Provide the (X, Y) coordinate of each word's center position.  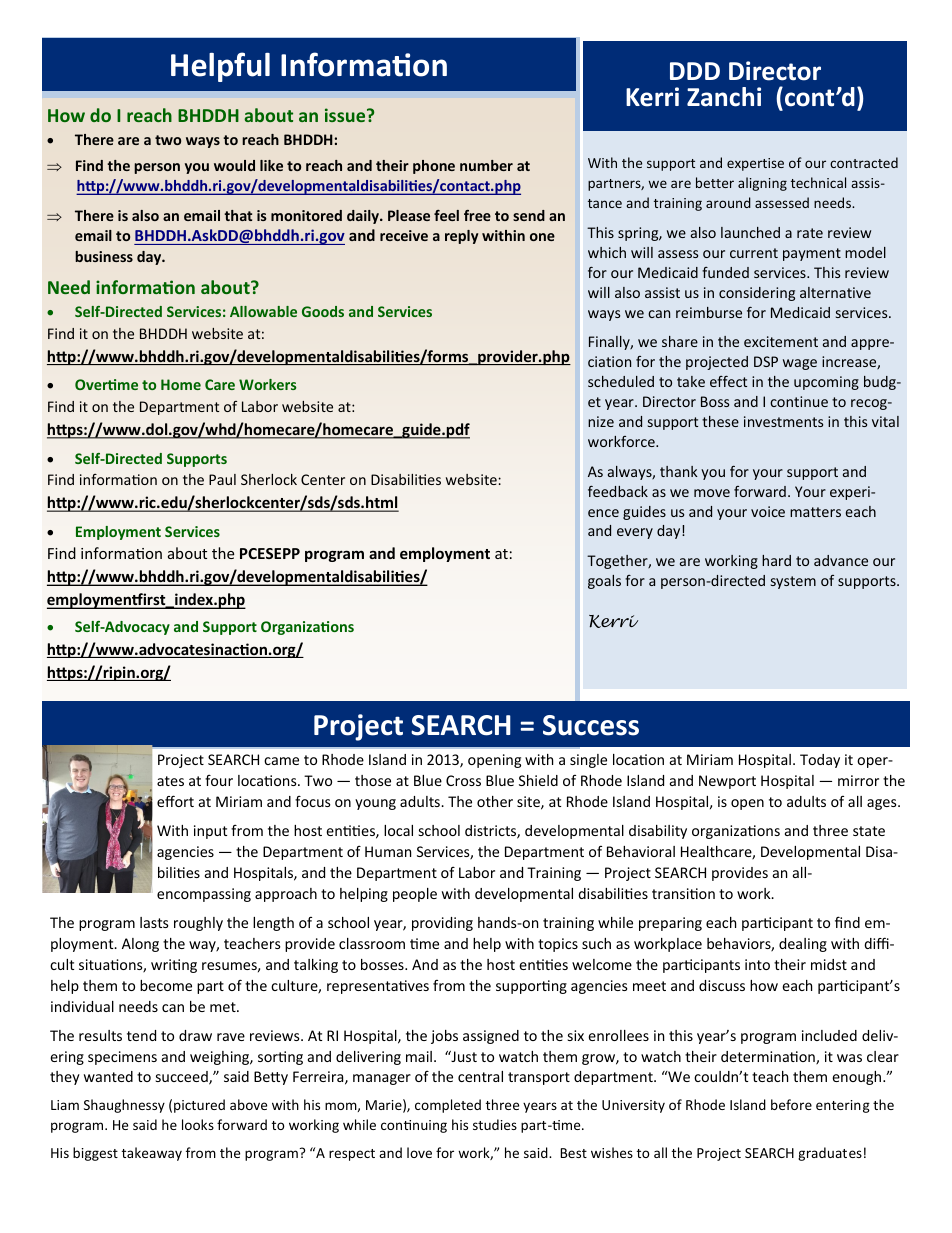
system (793, 582)
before (791, 1104)
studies (495, 1124)
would (234, 165)
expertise (755, 164)
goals (604, 582)
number (486, 165)
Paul (222, 479)
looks (198, 1124)
